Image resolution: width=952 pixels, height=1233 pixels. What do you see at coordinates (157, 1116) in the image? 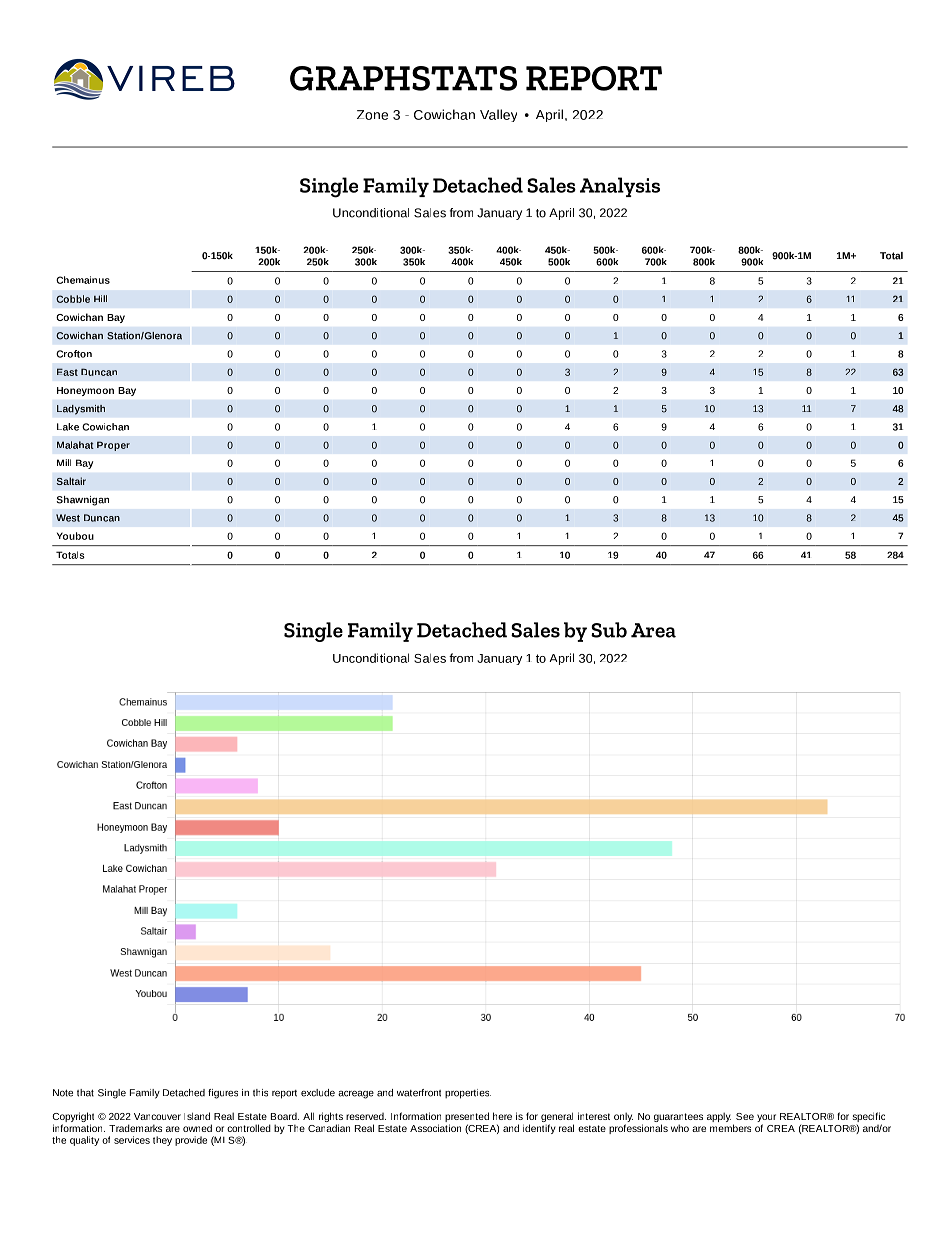
I see `Vancouver` at bounding box center [157, 1116].
